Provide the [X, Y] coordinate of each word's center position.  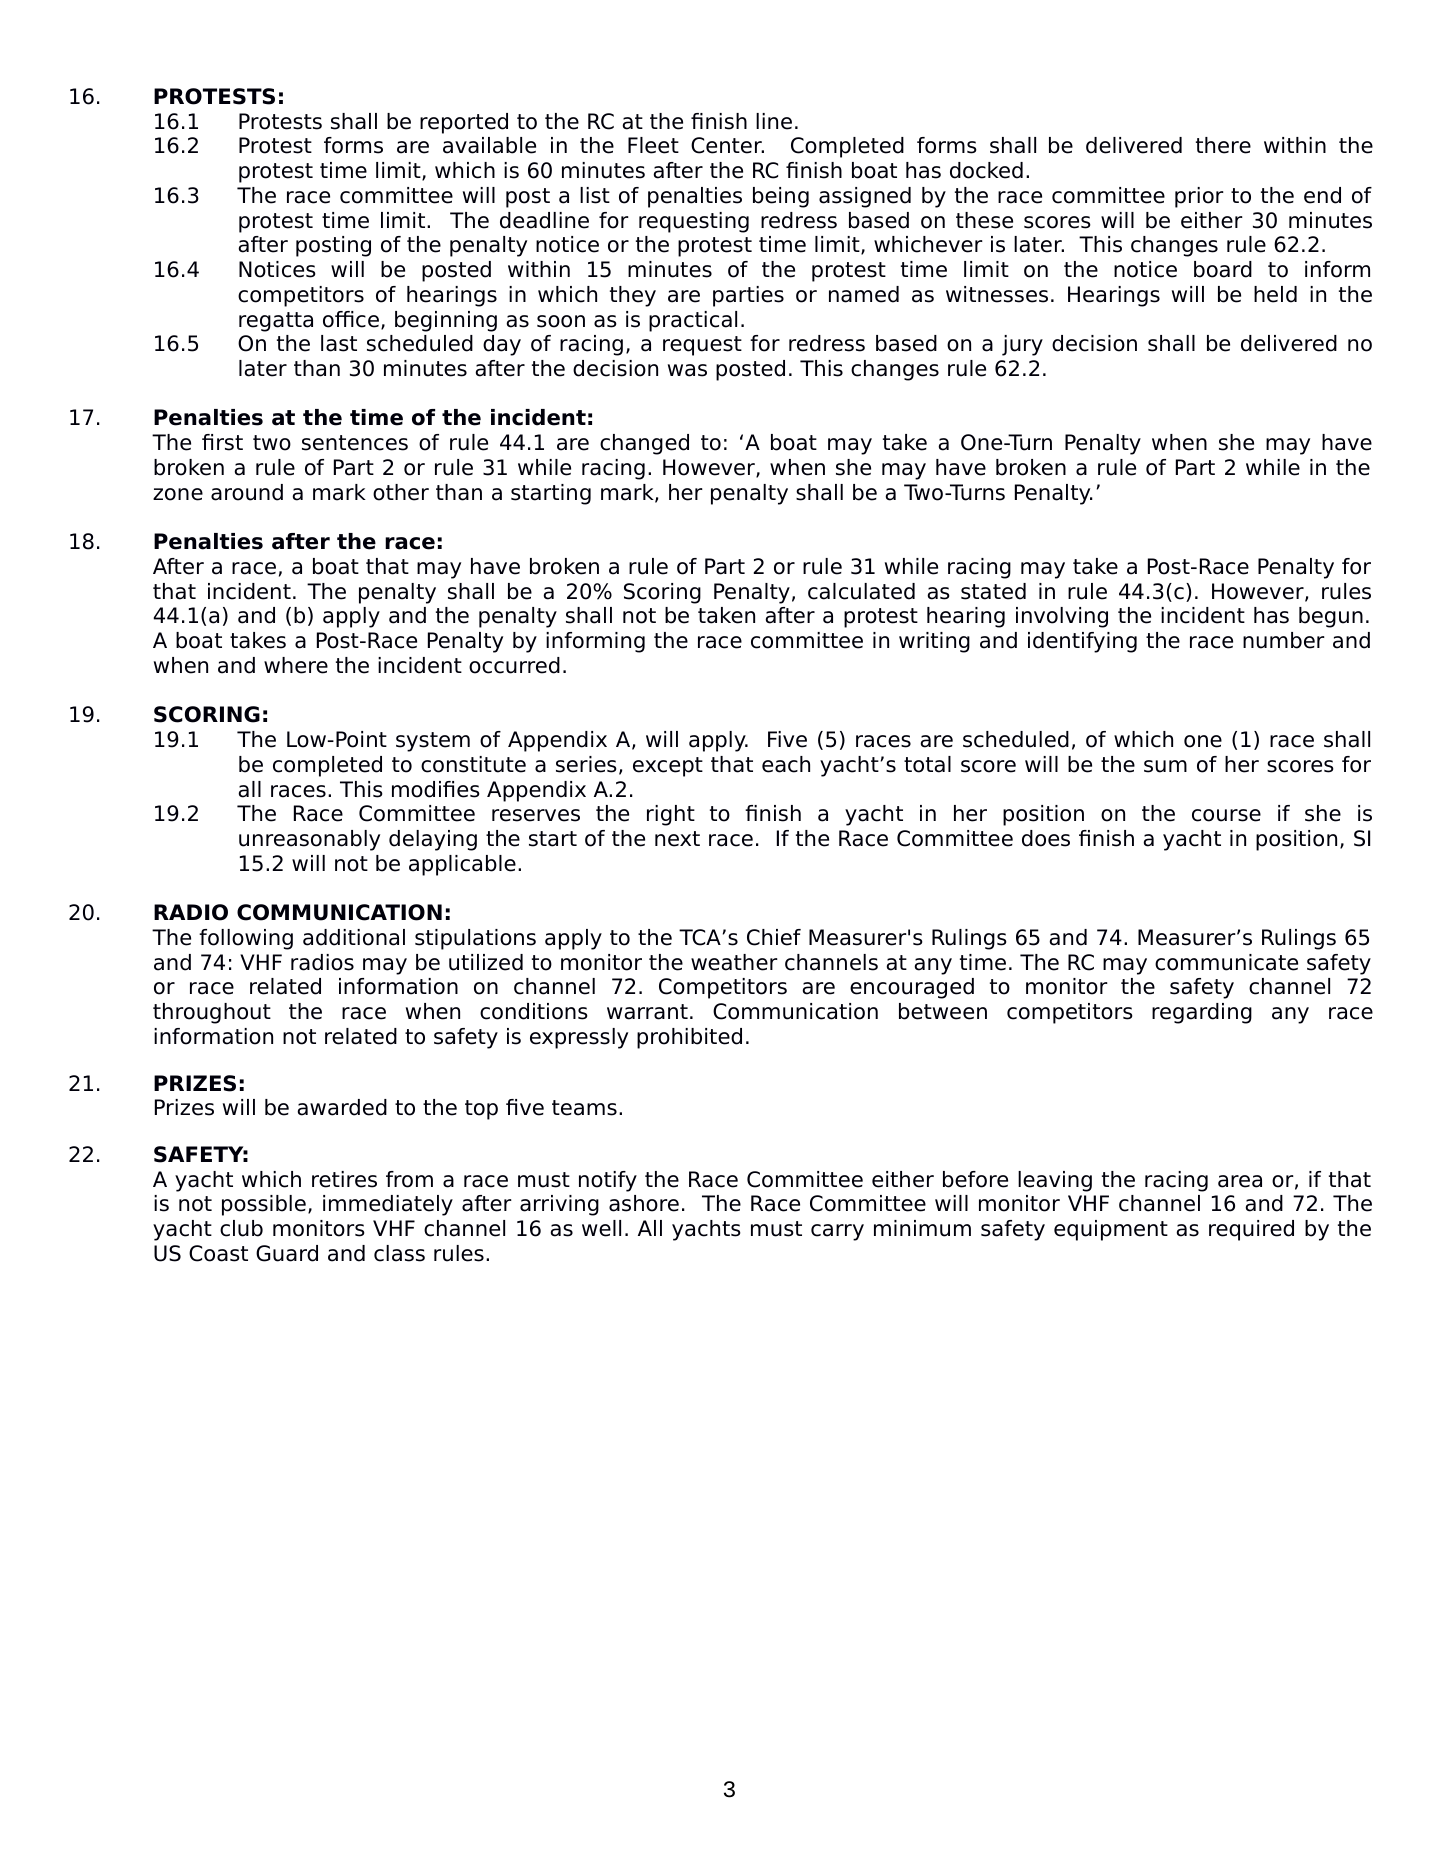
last [339, 343]
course [1226, 815]
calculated [861, 591]
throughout [212, 1013]
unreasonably [309, 840]
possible [264, 1205]
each [786, 764]
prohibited [689, 1038]
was [687, 370]
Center [727, 145]
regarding [1202, 1013]
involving [1062, 617]
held [1275, 294]
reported [464, 123]
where [296, 665]
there [1223, 145]
